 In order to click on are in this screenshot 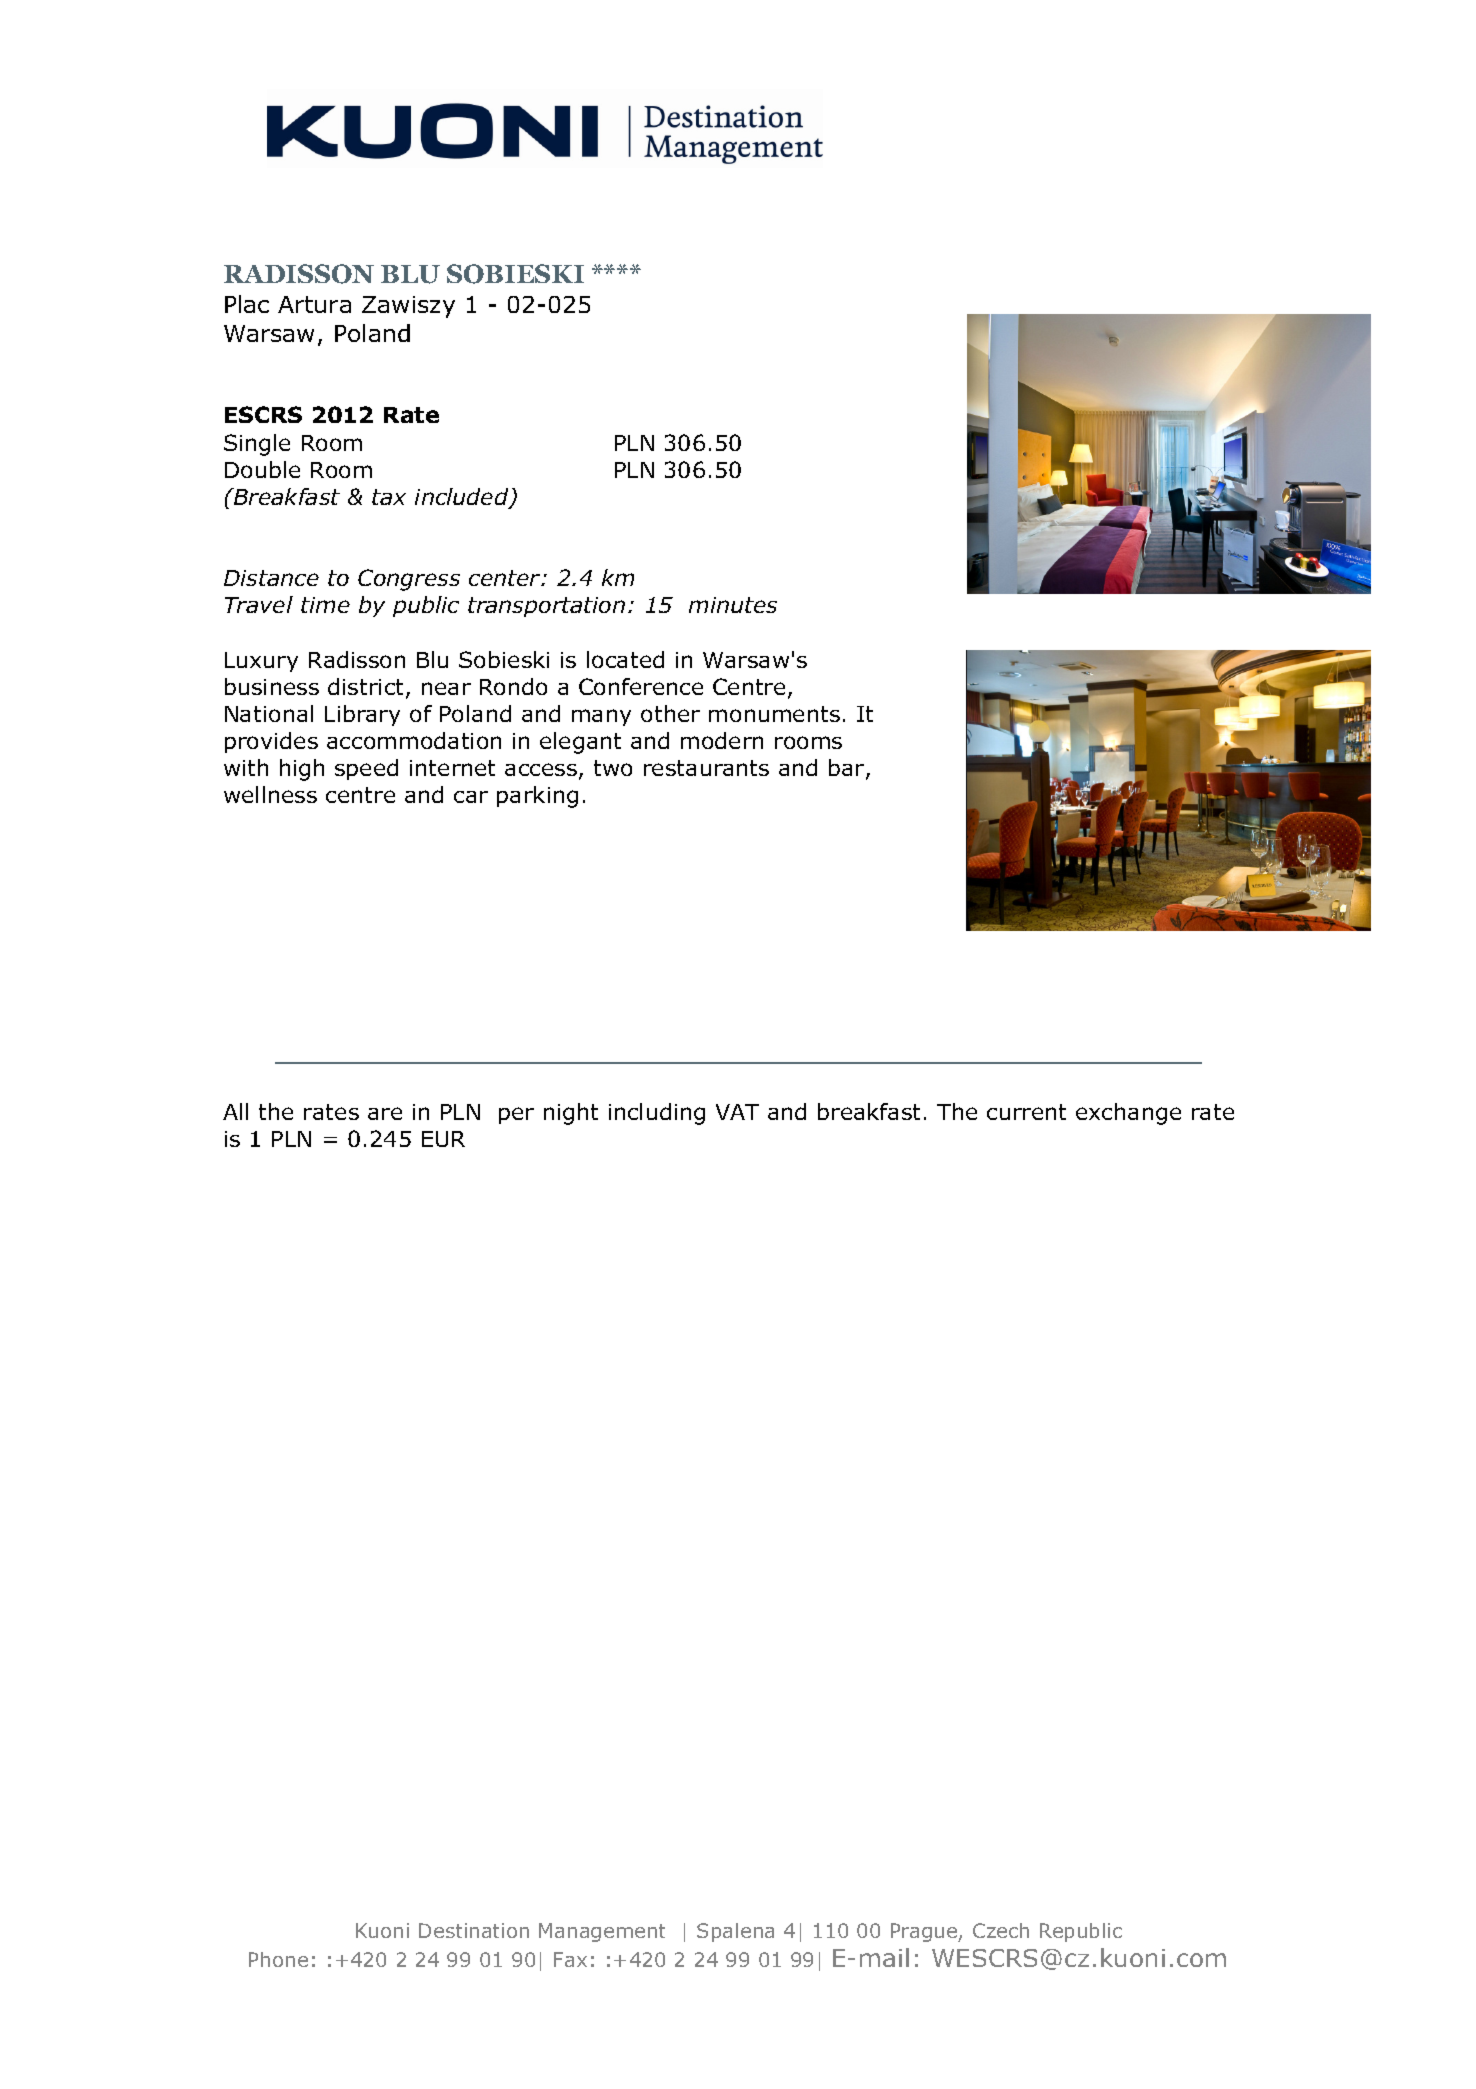, I will do `click(385, 1113)`.
